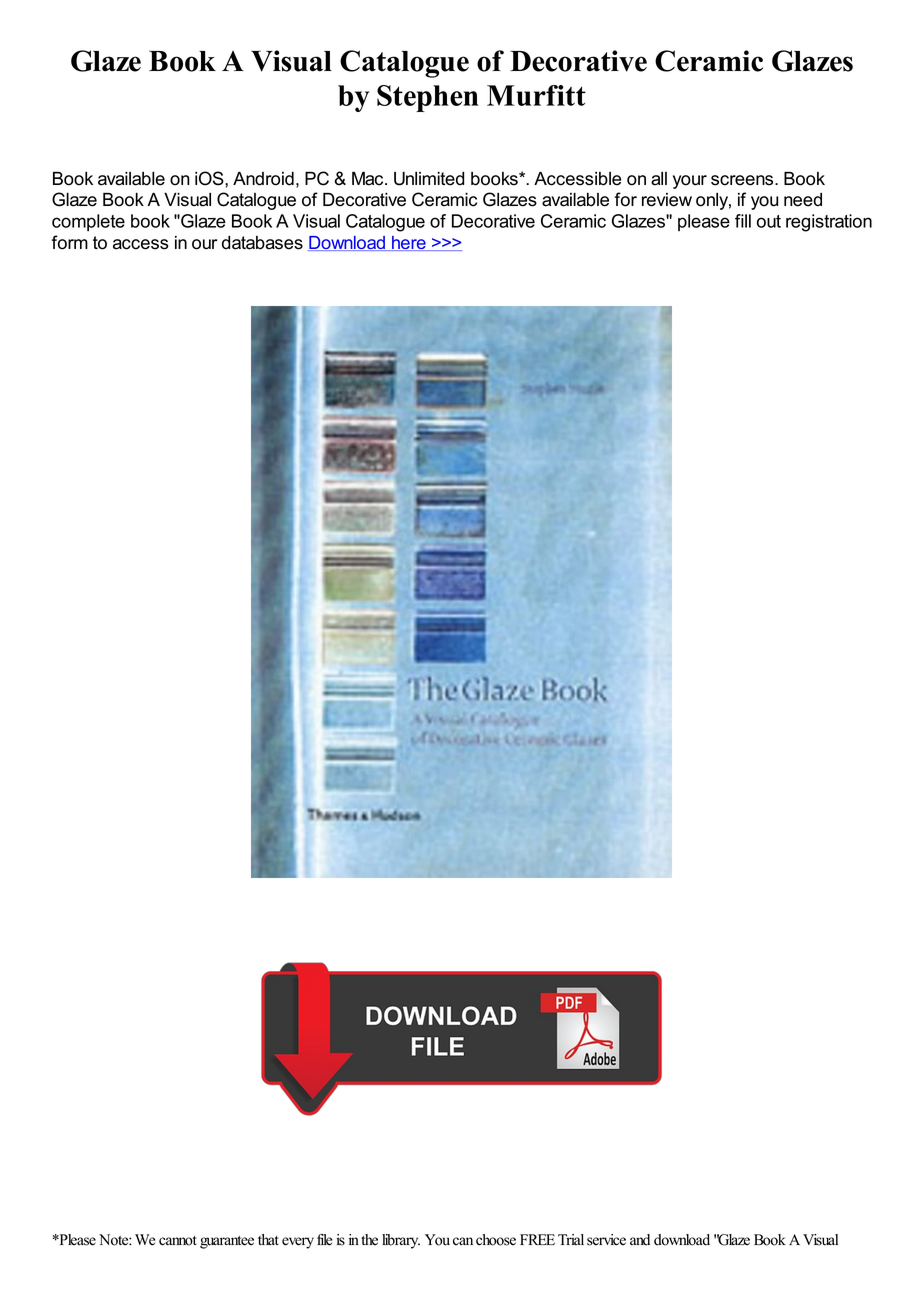 Image resolution: width=924 pixels, height=1308 pixels. Describe the element at coordinates (262, 243) in the screenshot. I see `databases` at that location.
